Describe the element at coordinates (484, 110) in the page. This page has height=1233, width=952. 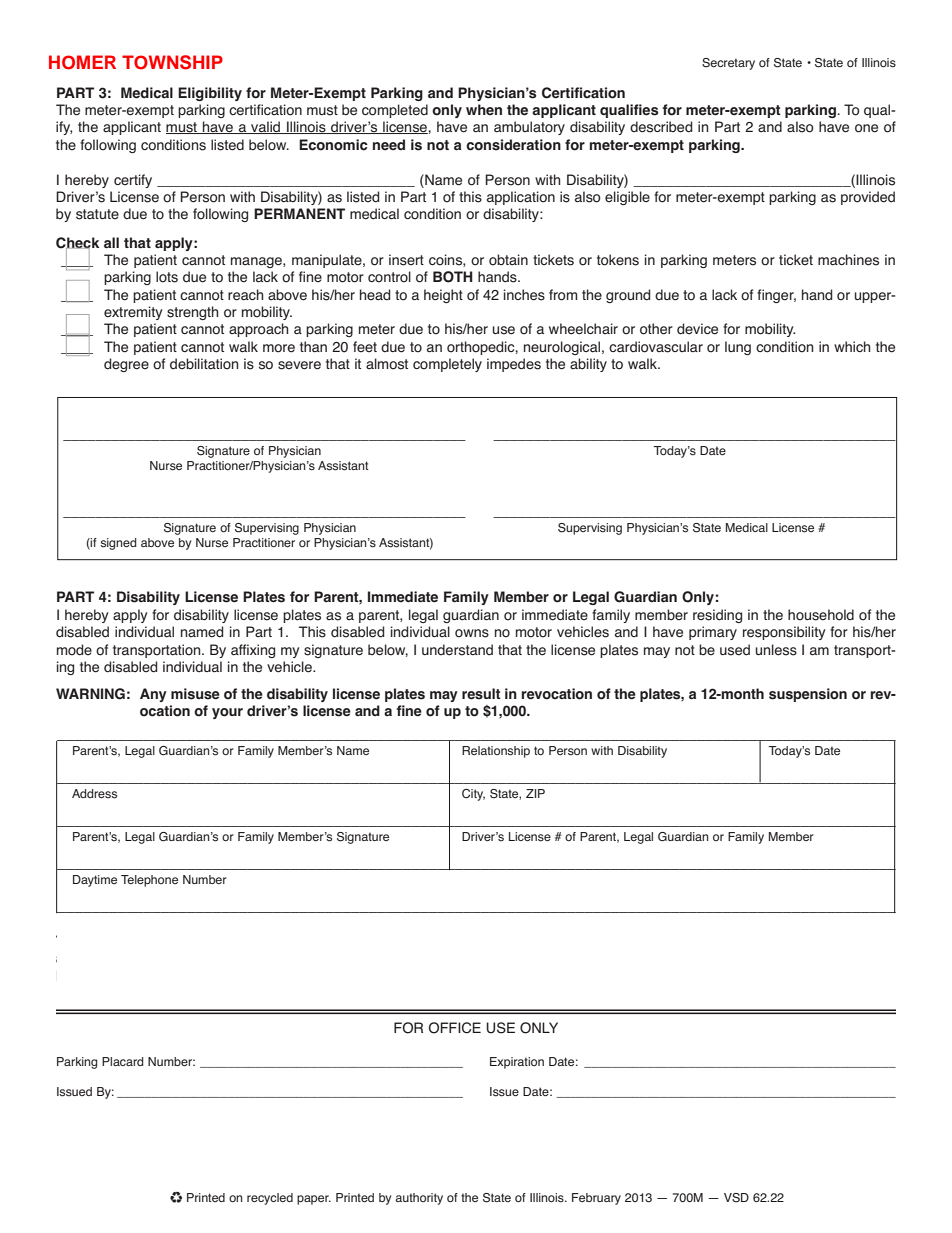
I see `when` at that location.
